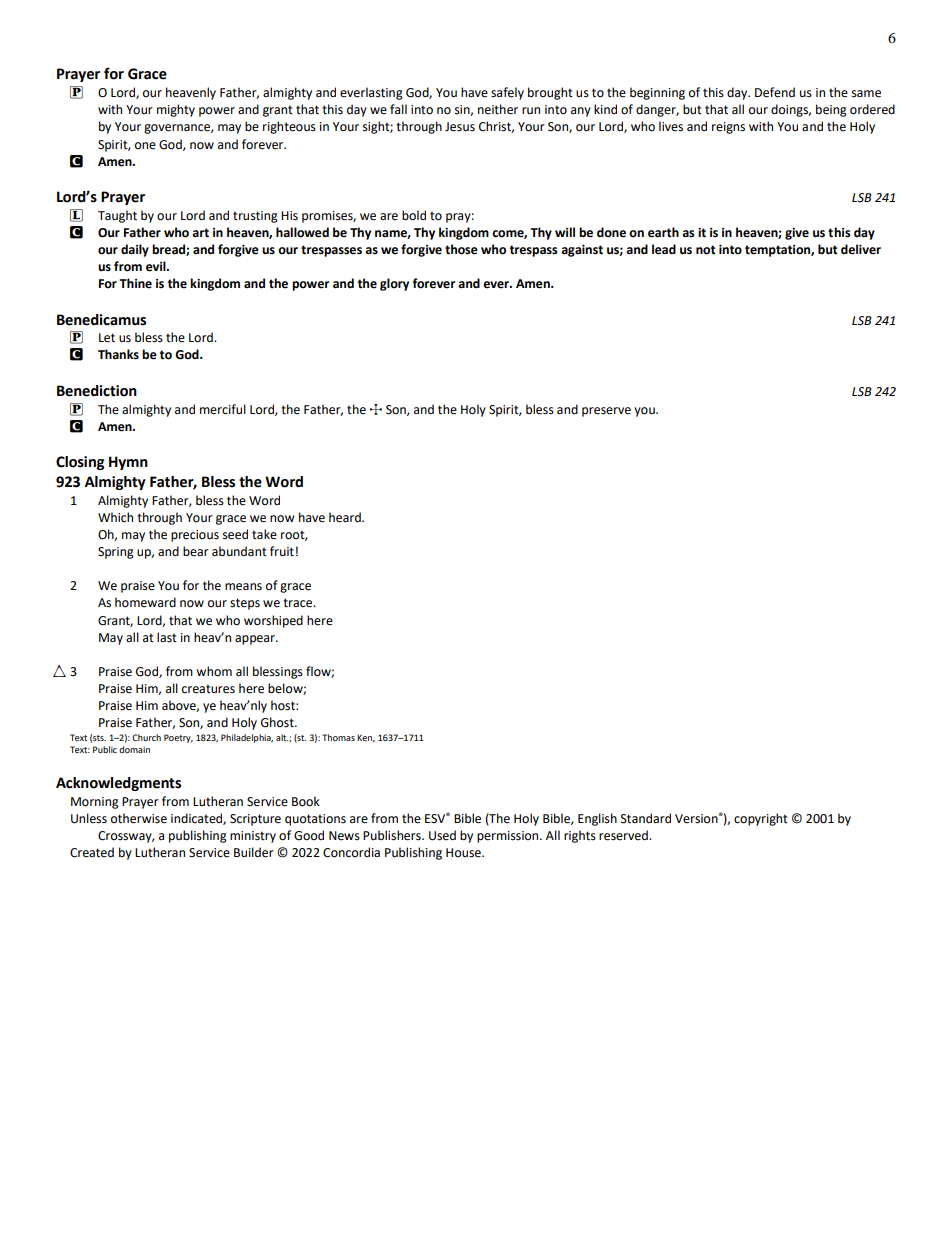 The image size is (952, 1233). I want to click on righteous, so click(289, 127).
